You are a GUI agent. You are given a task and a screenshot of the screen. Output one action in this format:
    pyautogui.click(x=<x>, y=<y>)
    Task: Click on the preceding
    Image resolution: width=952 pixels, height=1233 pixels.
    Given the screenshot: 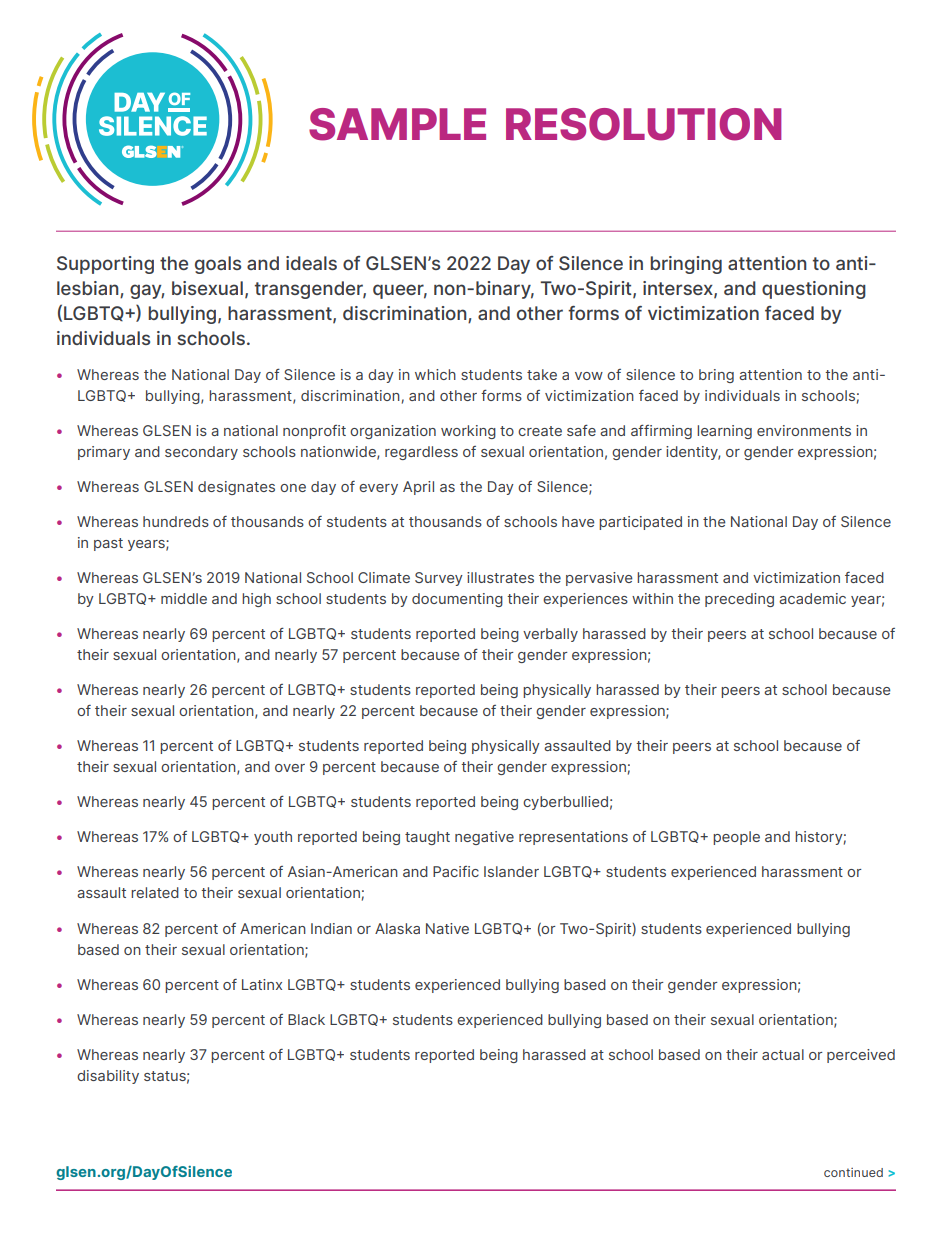 What is the action you would take?
    pyautogui.click(x=739, y=600)
